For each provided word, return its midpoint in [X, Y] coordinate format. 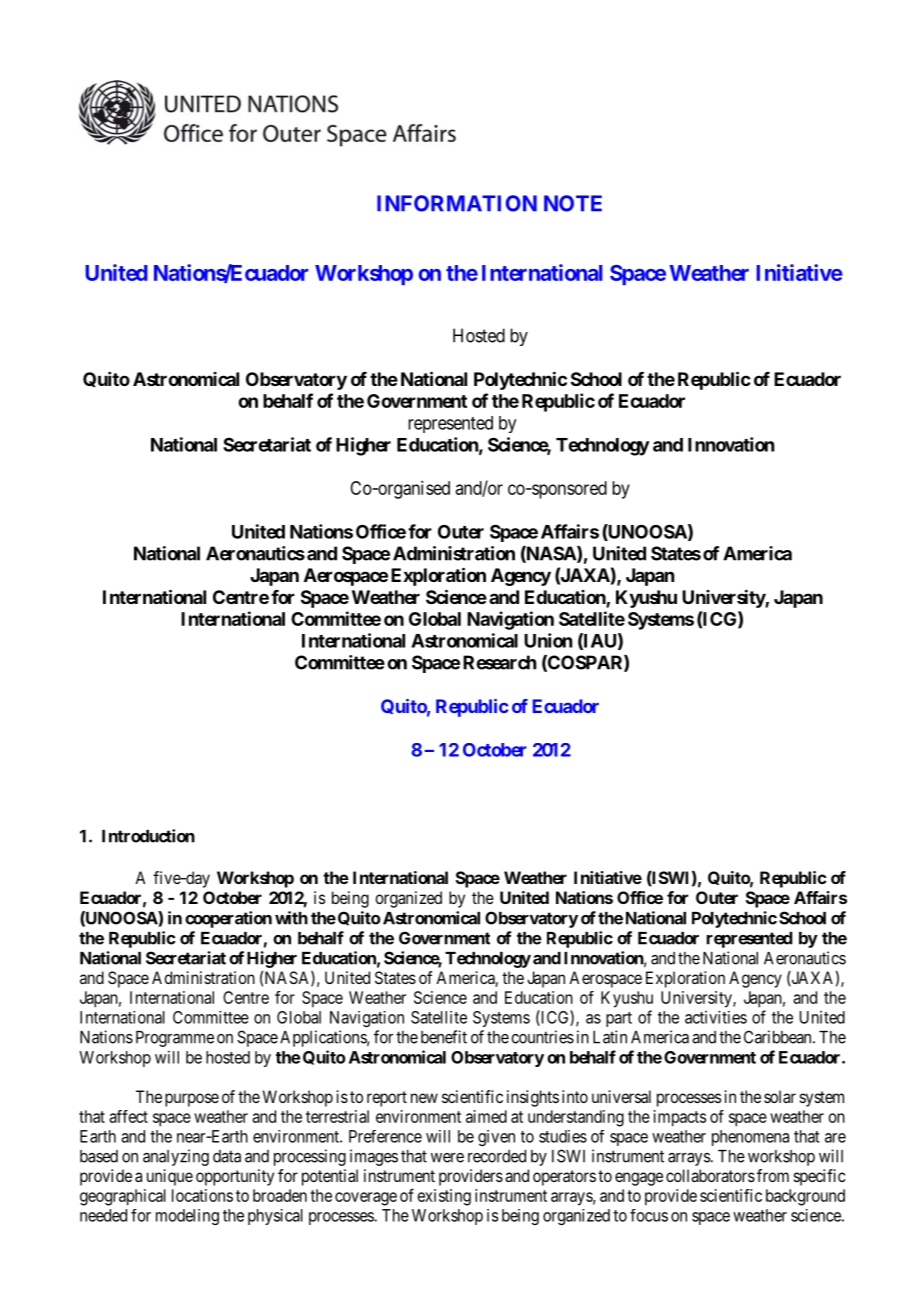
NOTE [573, 203]
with [291, 918]
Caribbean [779, 1037]
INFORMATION [457, 203]
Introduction [148, 836]
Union [548, 640]
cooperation [228, 919]
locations [202, 1195]
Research [499, 662]
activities [716, 1017]
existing [444, 1197]
